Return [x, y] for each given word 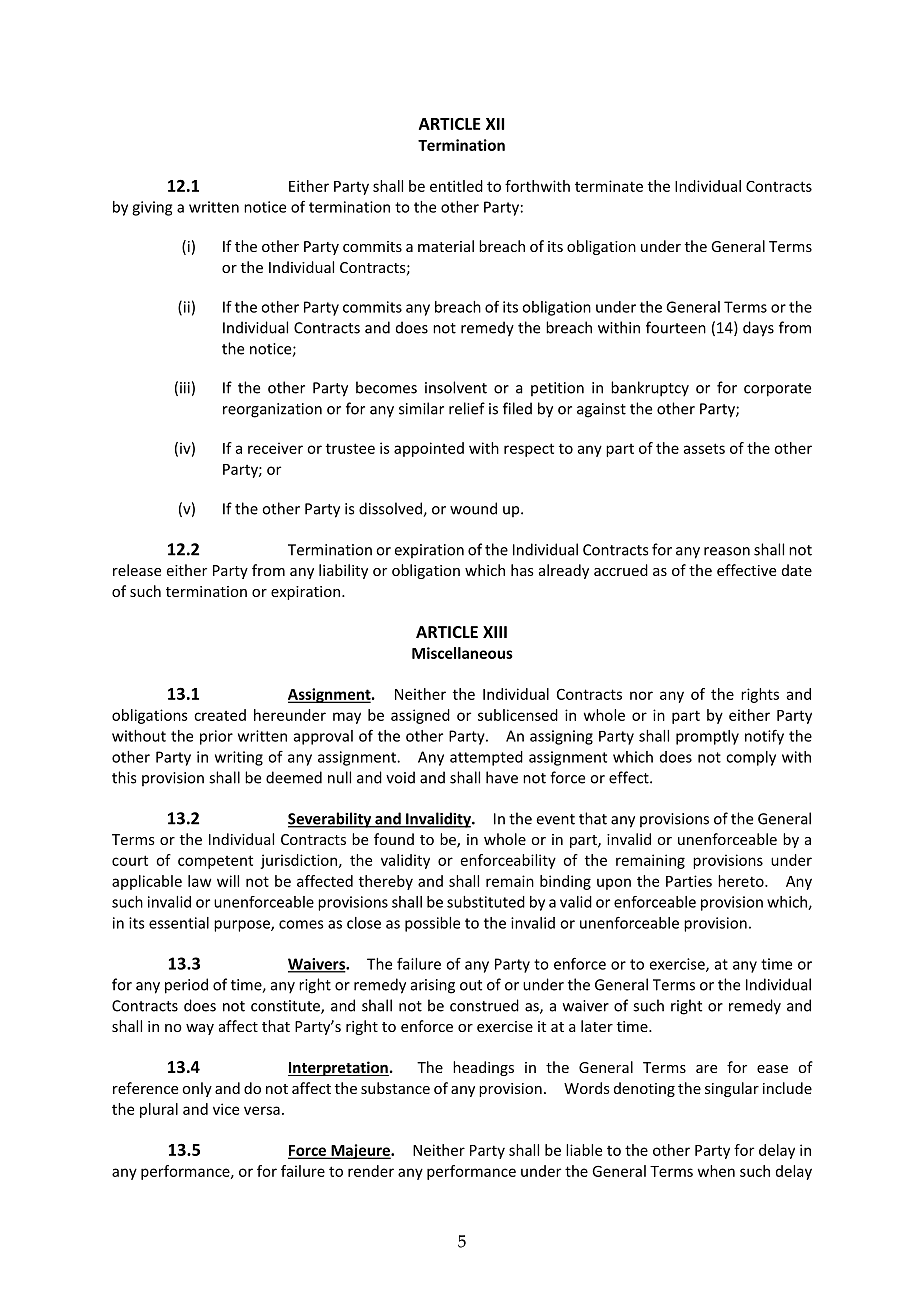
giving [152, 208]
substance [395, 1088]
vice [226, 1109]
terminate [609, 186]
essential [179, 923]
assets [704, 448]
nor [641, 695]
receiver [275, 448]
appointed [429, 449]
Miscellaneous [462, 653]
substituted [486, 902]
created [220, 715]
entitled [456, 186]
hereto [742, 881]
